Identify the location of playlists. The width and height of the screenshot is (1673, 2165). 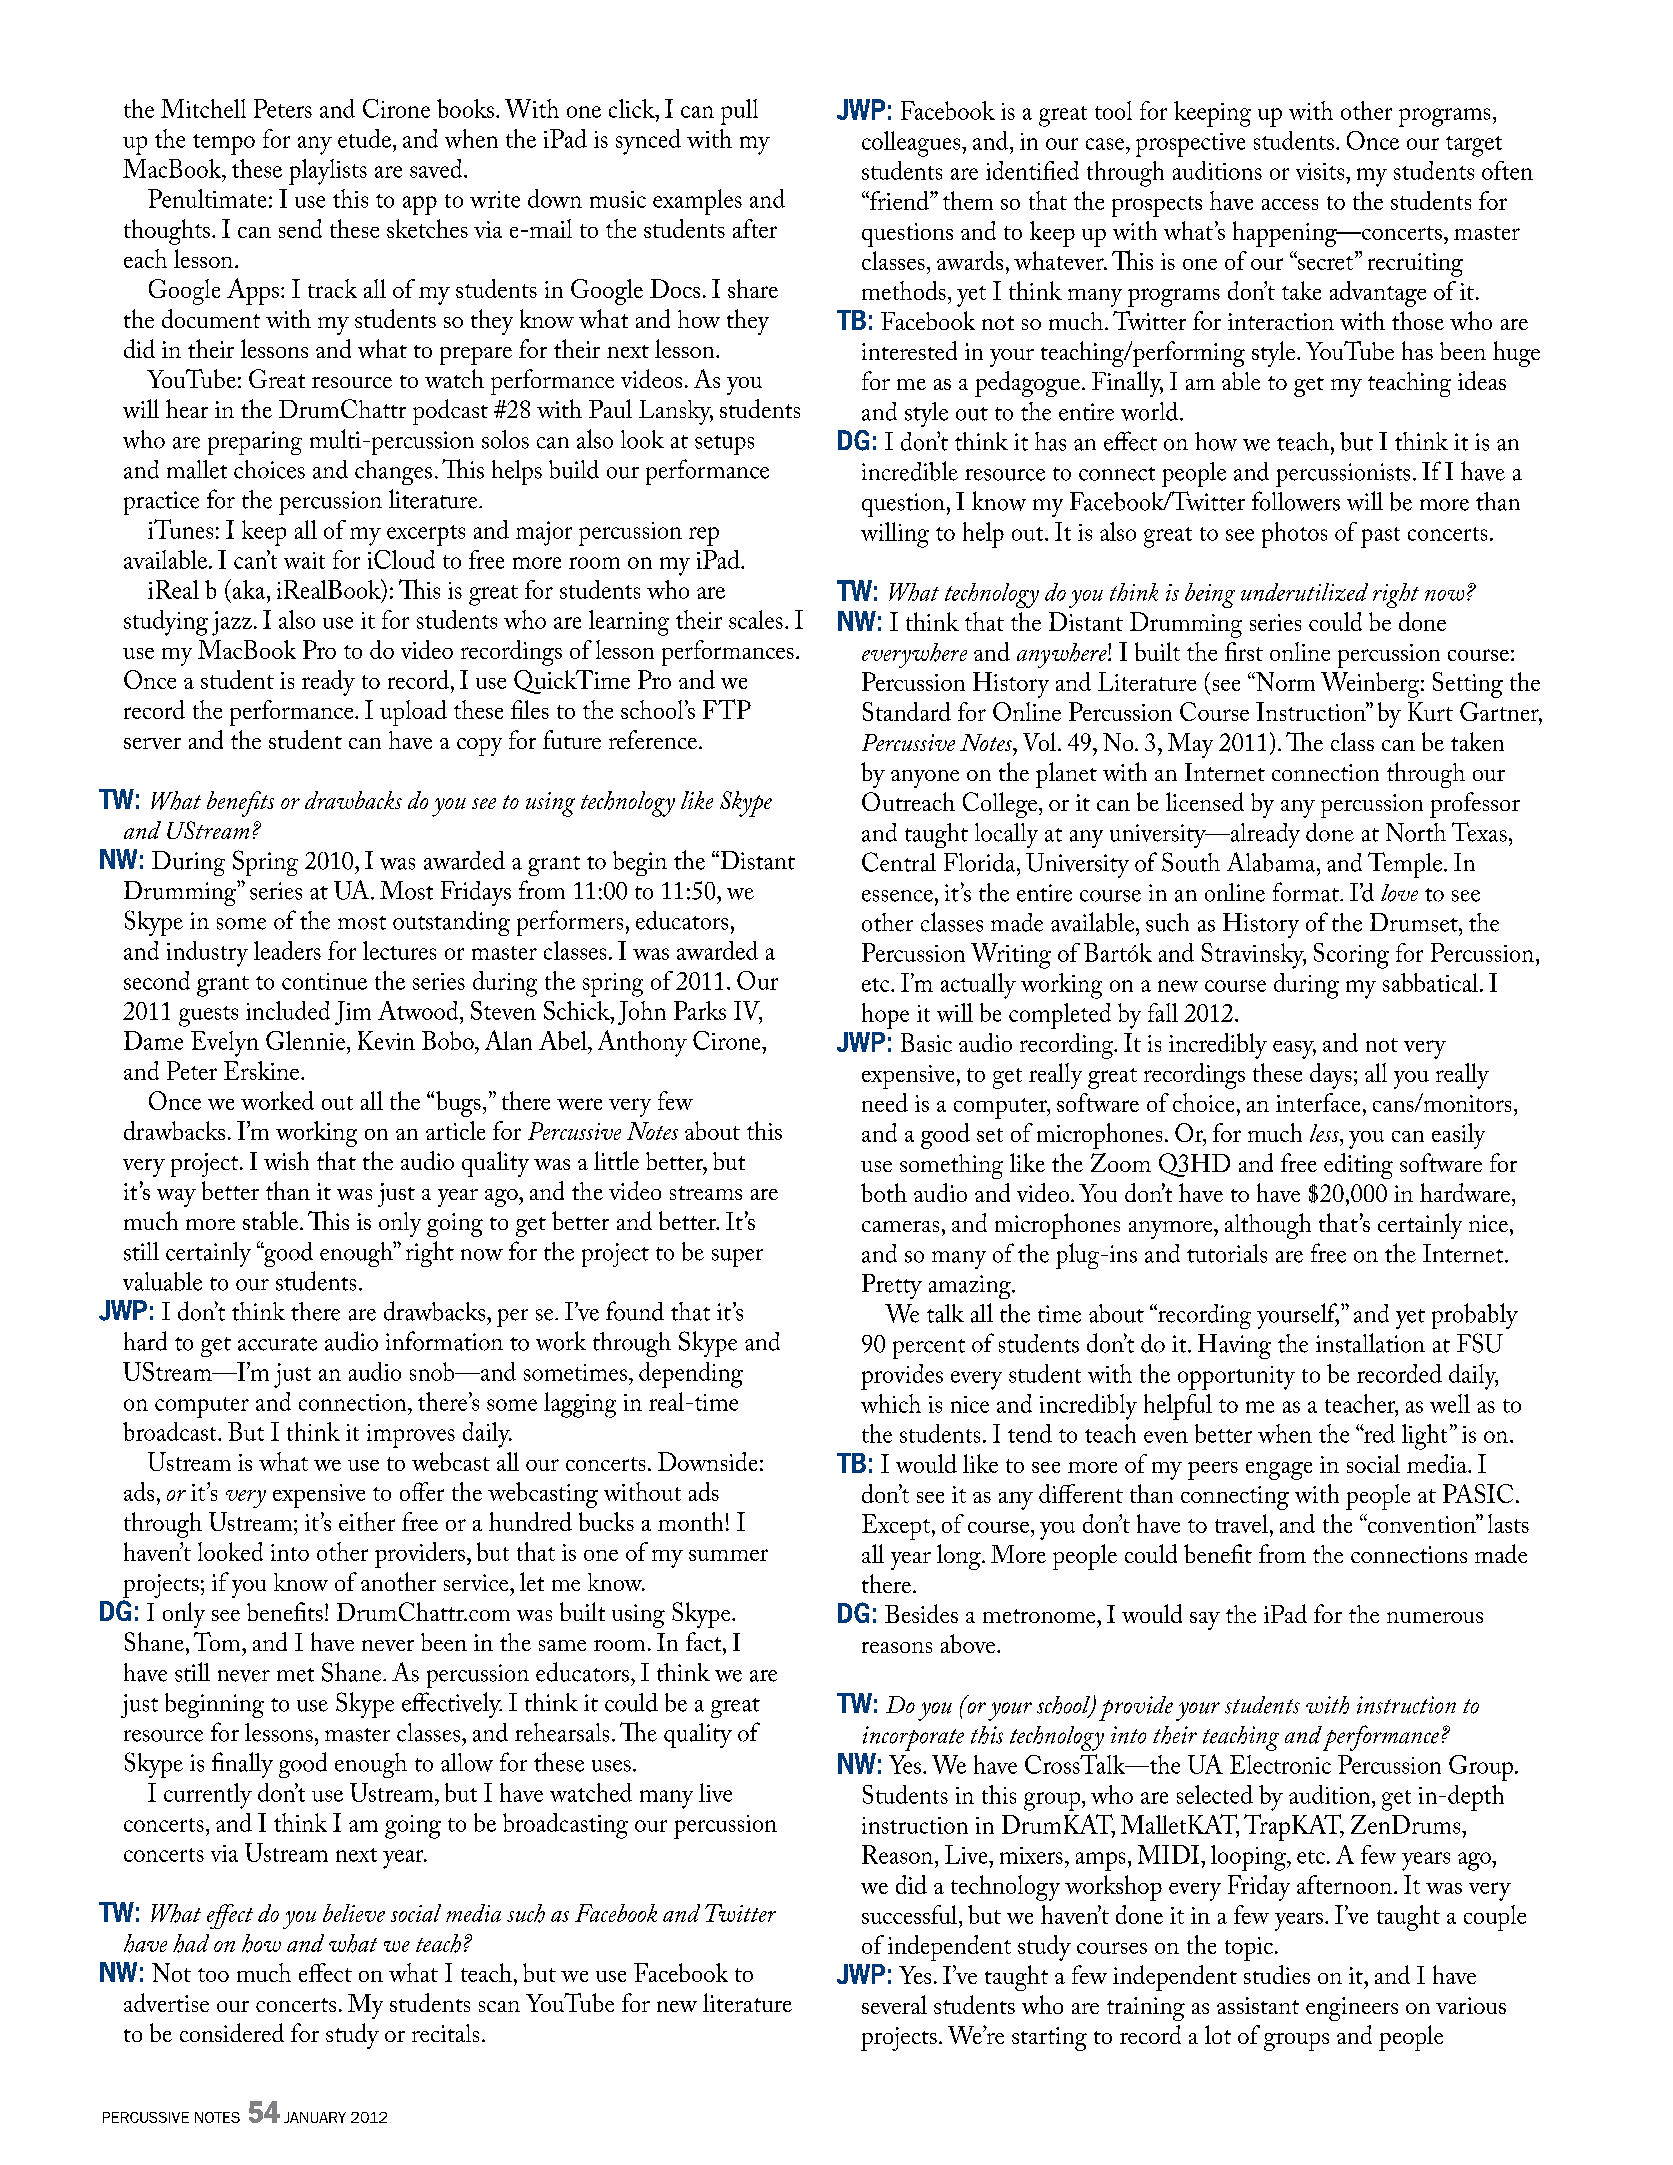
(328, 172).
